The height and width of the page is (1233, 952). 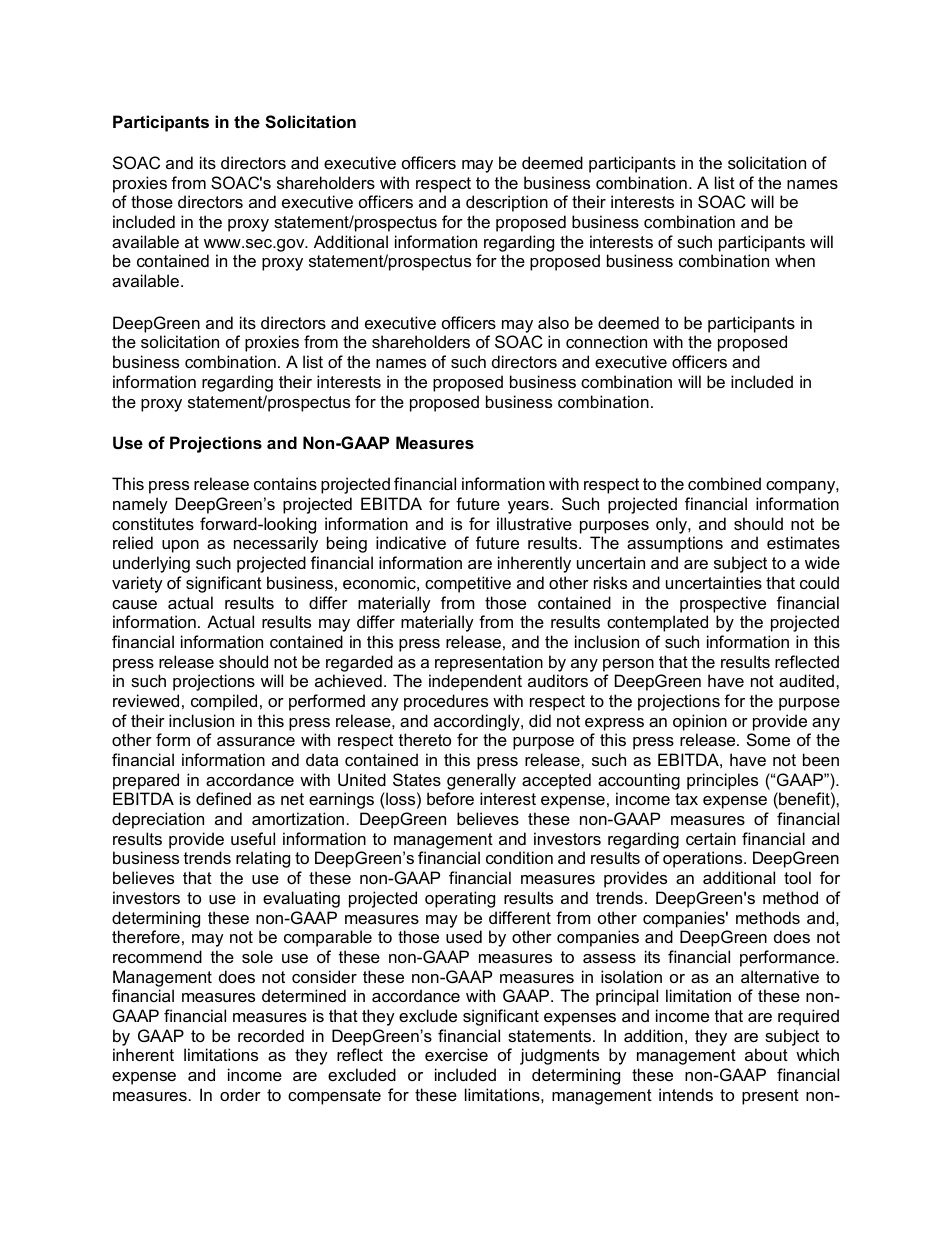 I want to click on exercise, so click(x=456, y=1054).
